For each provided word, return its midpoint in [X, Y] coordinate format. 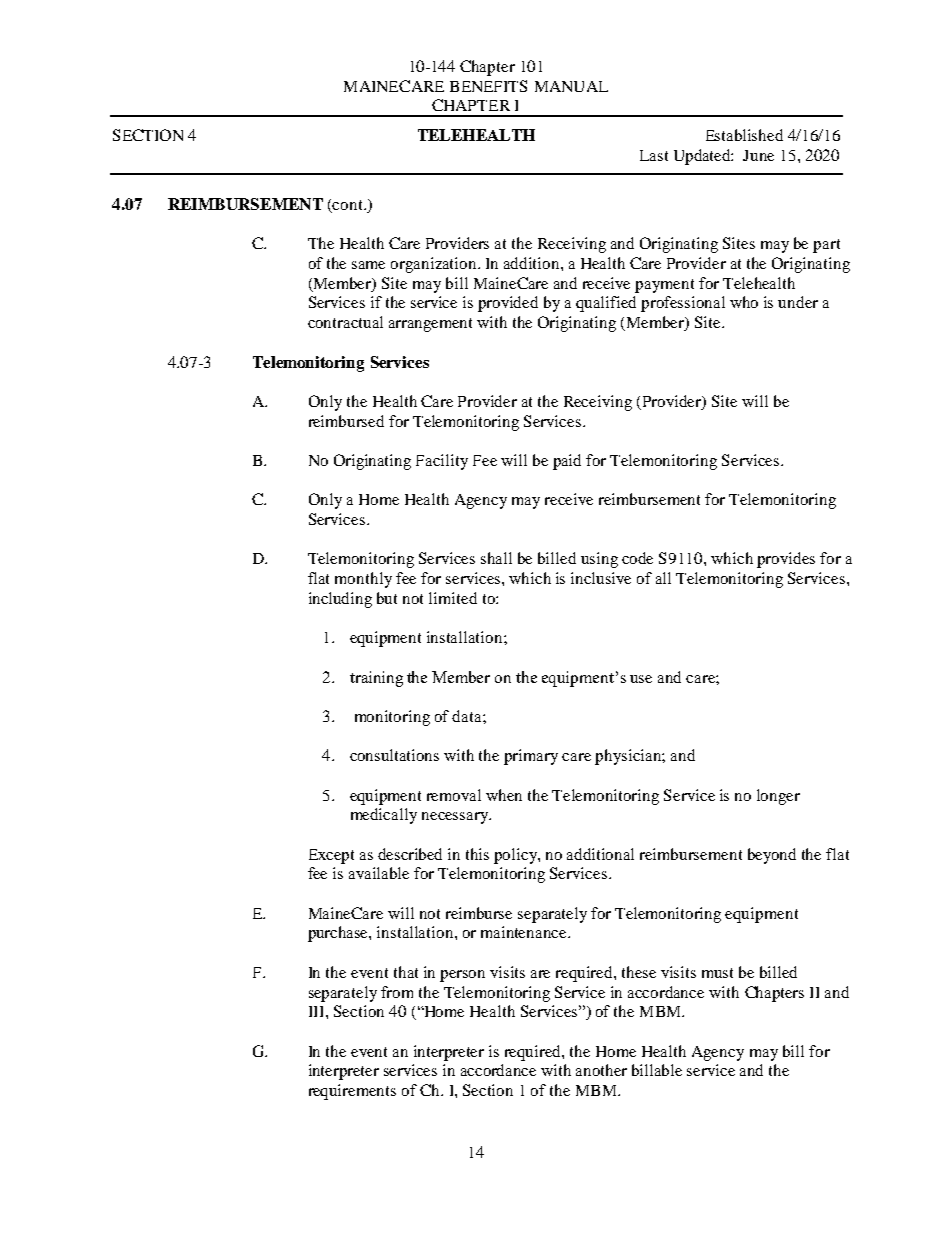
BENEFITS [488, 86]
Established [744, 135]
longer [778, 797]
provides [786, 560]
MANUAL [571, 86]
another [601, 1070]
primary [531, 757]
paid [567, 462]
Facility [442, 462]
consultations [394, 755]
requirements [352, 1092]
